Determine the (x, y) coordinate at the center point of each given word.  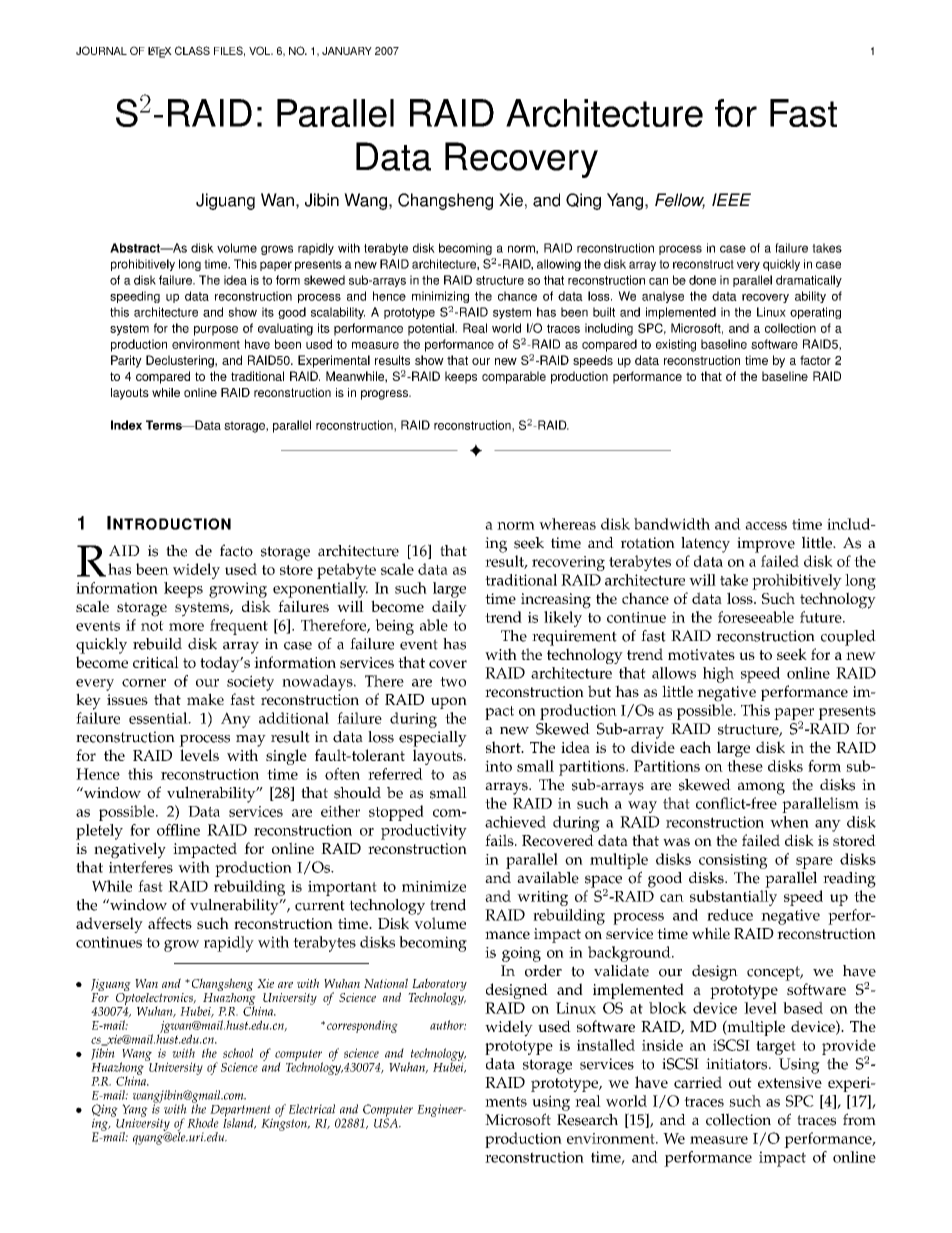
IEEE (731, 199)
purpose (216, 331)
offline (178, 830)
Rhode (203, 1123)
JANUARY (347, 51)
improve (766, 545)
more (186, 627)
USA (387, 1122)
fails (500, 840)
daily (449, 608)
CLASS (192, 50)
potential (432, 329)
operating (815, 313)
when (789, 822)
